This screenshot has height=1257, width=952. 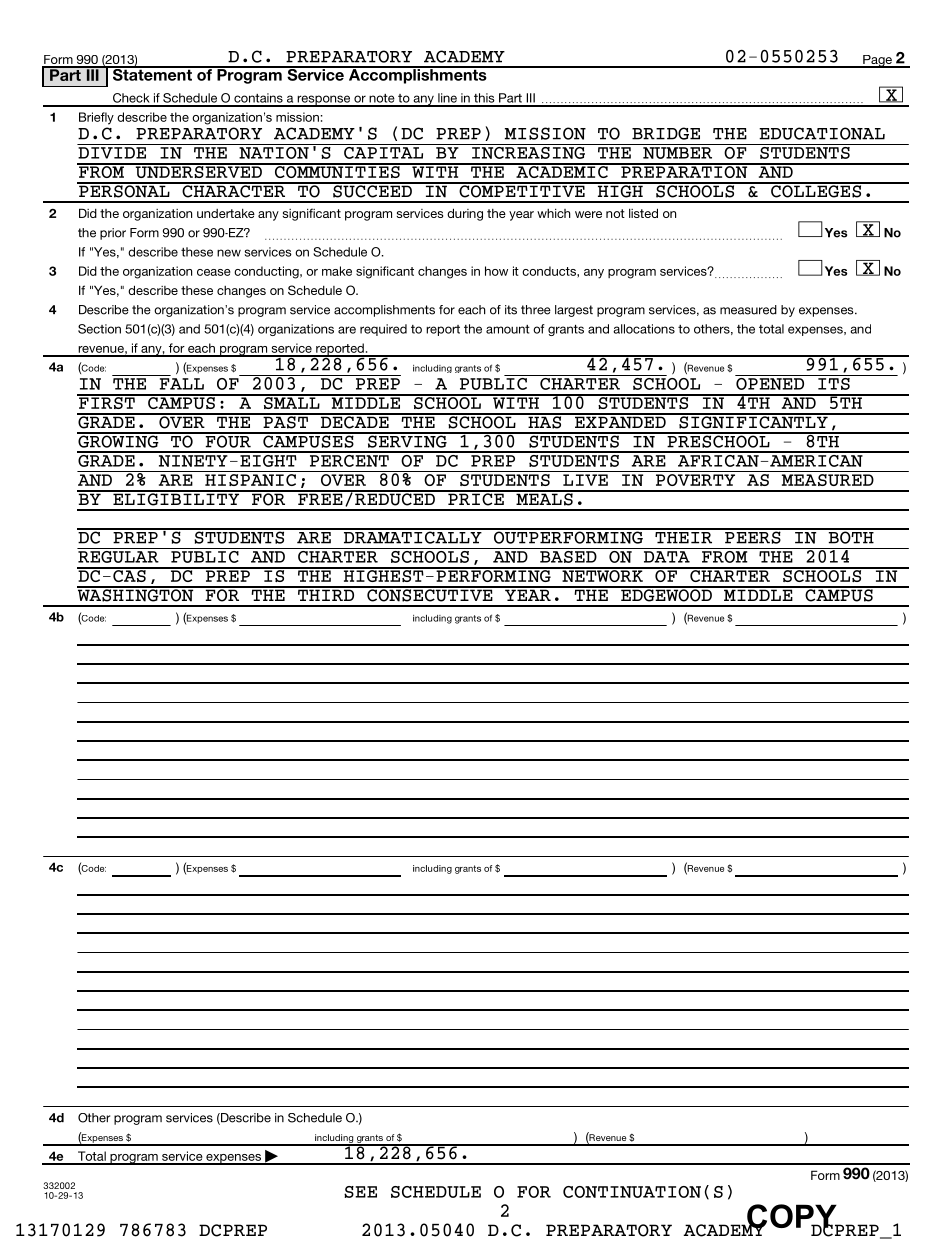 I want to click on INCREASING, so click(x=529, y=151).
